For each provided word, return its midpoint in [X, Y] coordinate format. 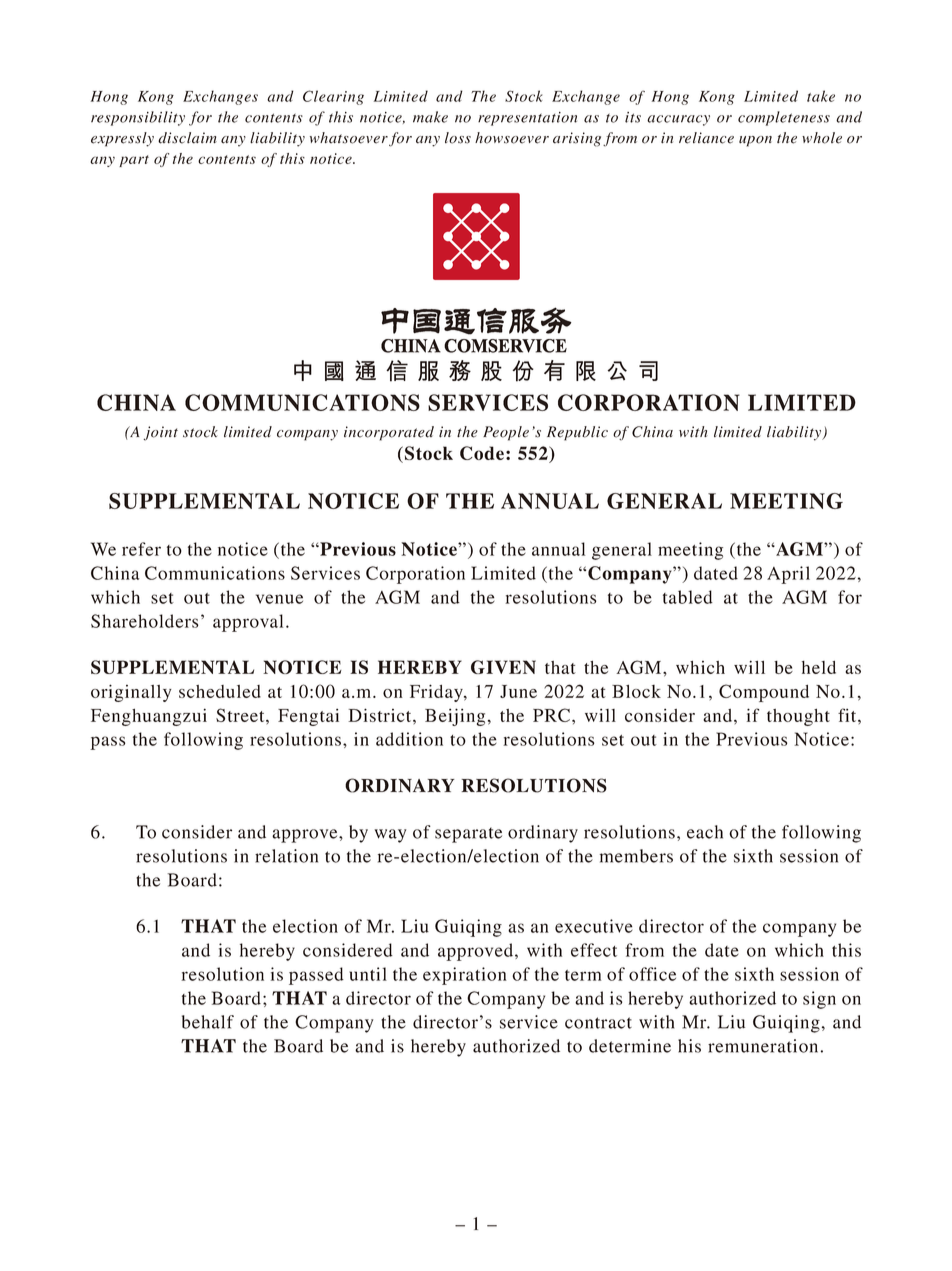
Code [482, 453]
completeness [784, 118]
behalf [208, 1022]
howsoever [512, 138]
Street [241, 715]
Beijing [455, 717]
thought [798, 717]
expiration [465, 976]
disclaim [187, 138]
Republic [577, 433]
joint [160, 433]
